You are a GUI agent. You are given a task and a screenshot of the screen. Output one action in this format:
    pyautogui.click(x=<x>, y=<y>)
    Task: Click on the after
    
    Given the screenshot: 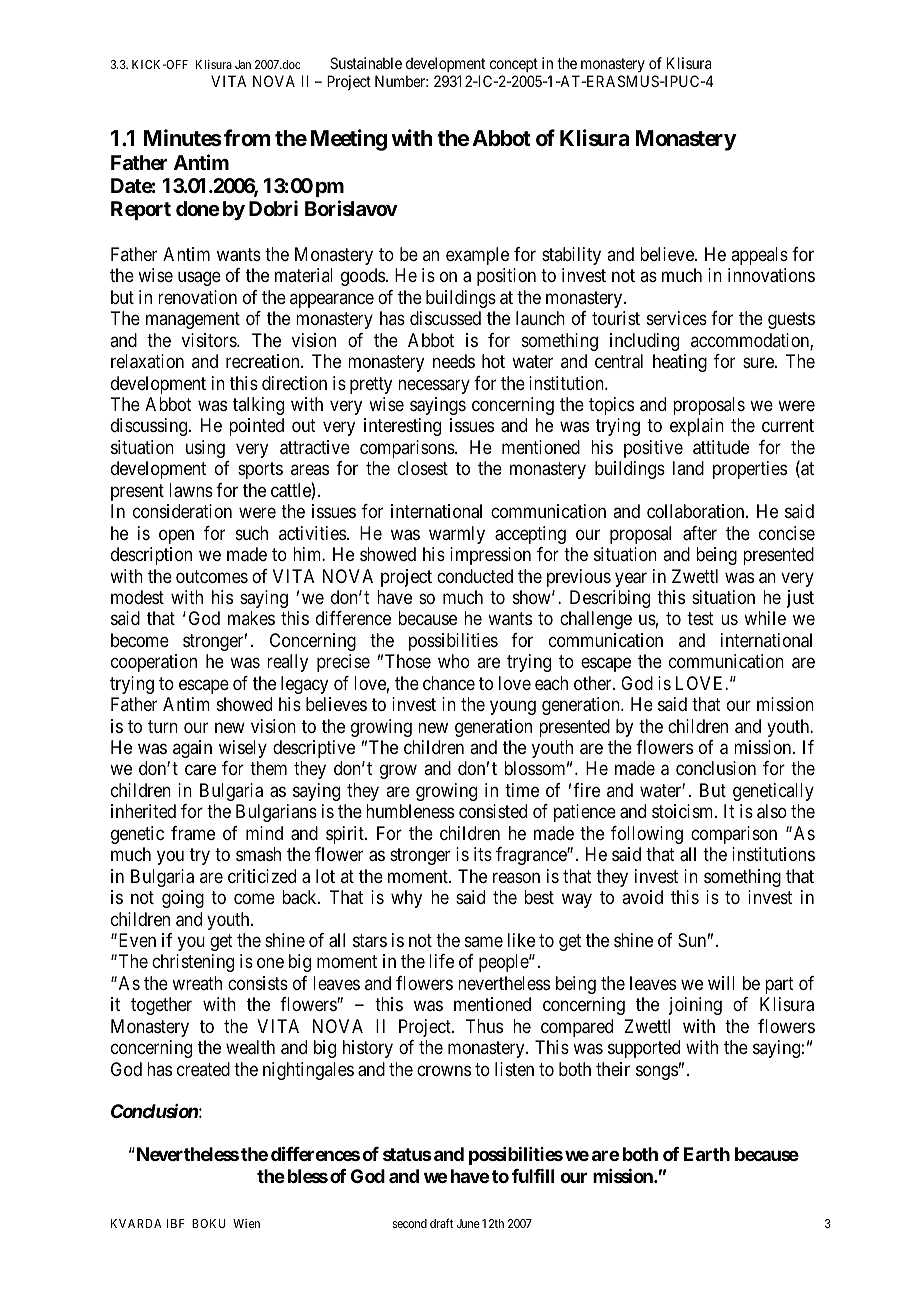 What is the action you would take?
    pyautogui.click(x=700, y=533)
